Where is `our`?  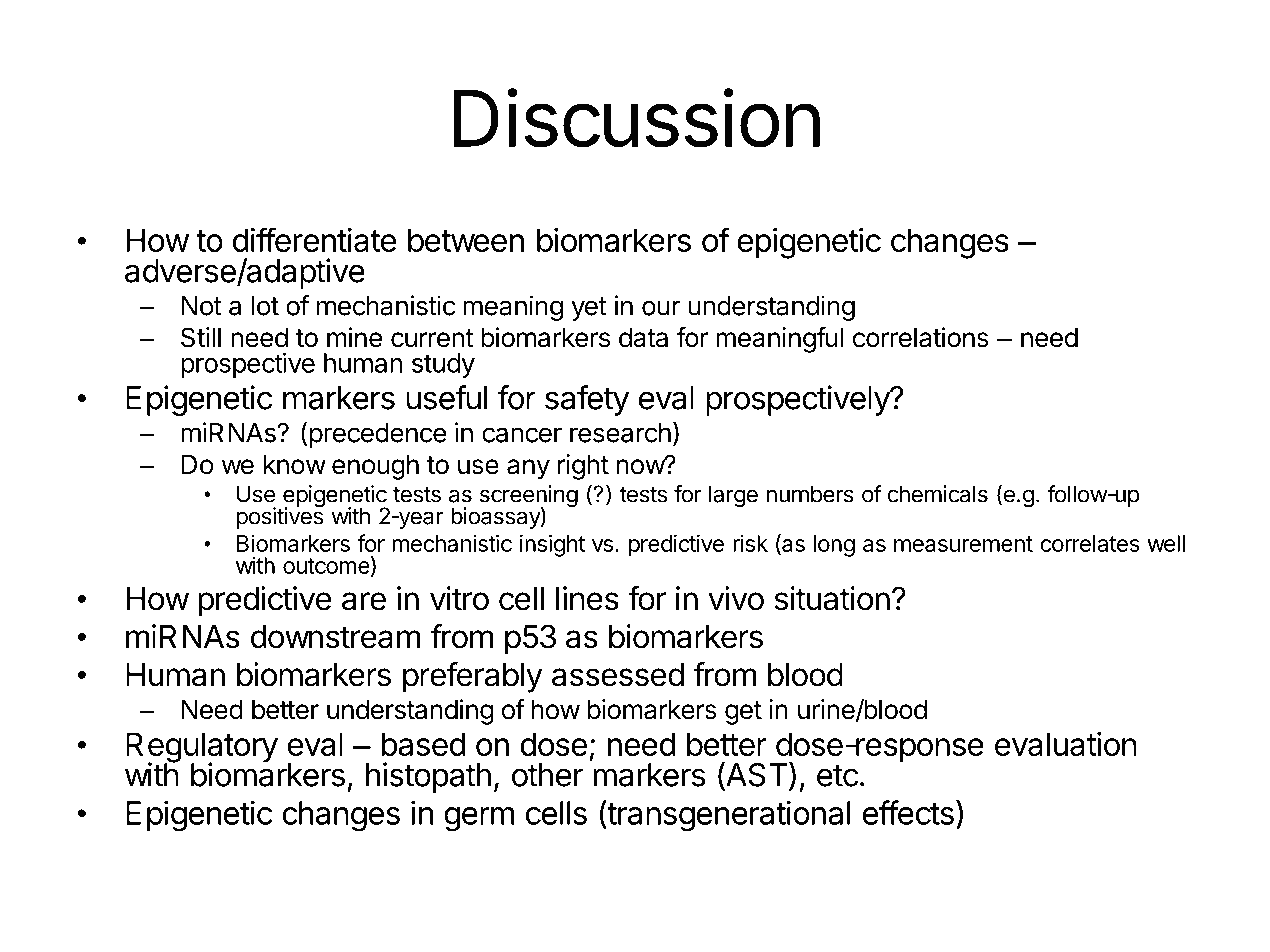 our is located at coordinates (661, 308).
